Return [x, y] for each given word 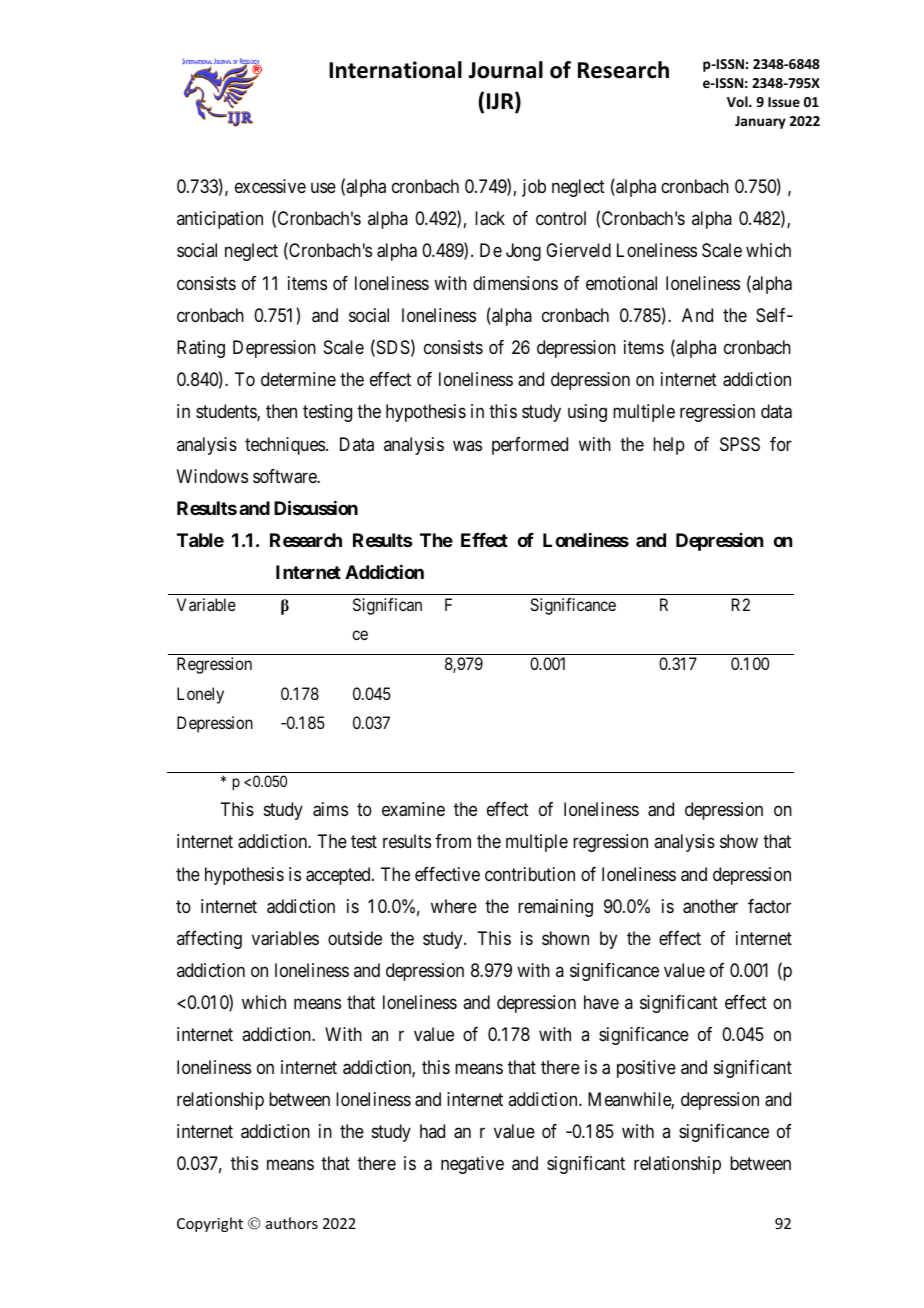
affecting [209, 940]
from [453, 841]
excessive [270, 186]
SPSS [740, 444]
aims [330, 809]
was [467, 445]
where [454, 906]
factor [769, 906]
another [710, 906]
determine [298, 379]
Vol [738, 101]
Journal [505, 70]
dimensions [515, 283]
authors [292, 1223]
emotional [621, 283]
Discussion [316, 507]
